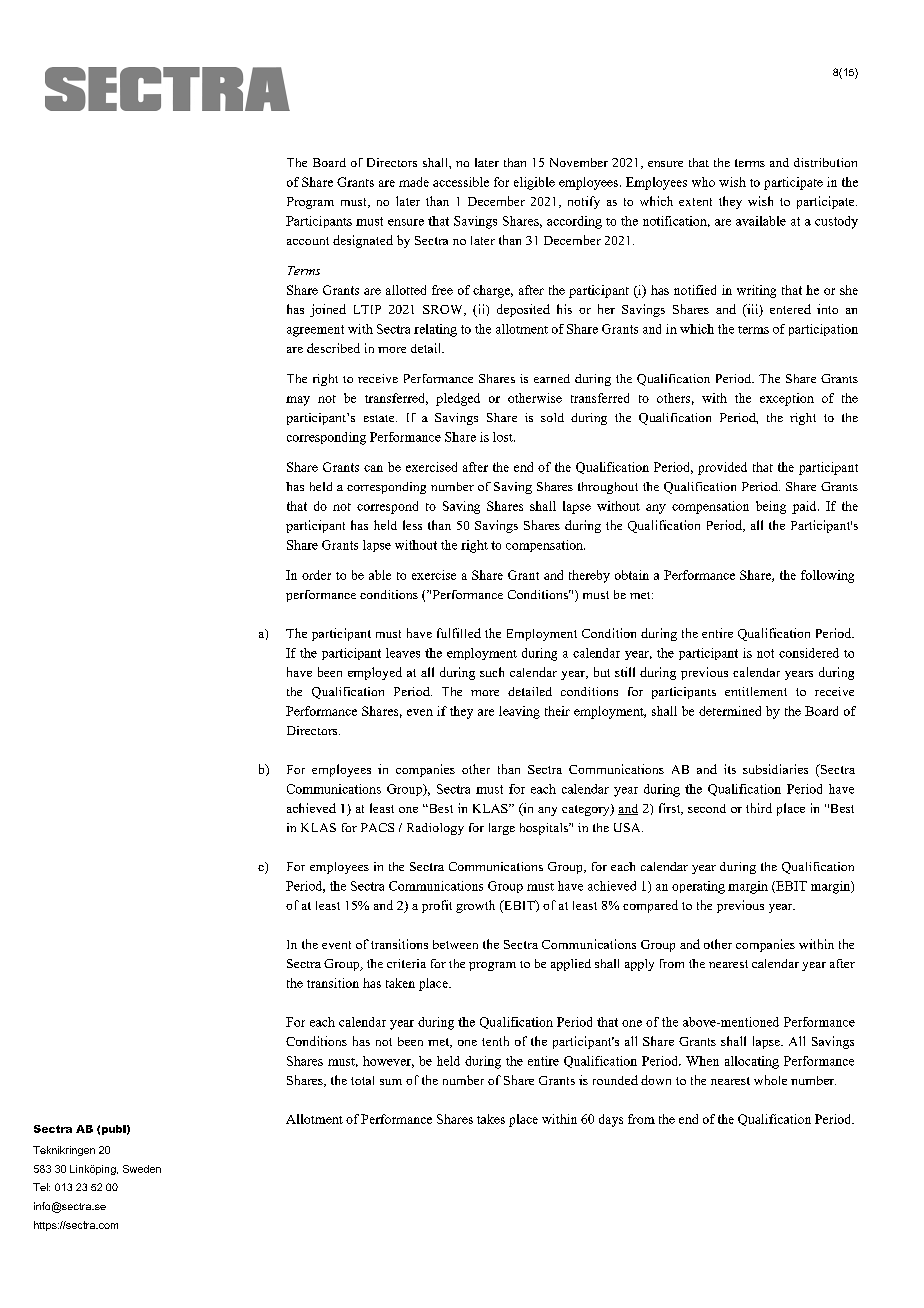 Image resolution: width=924 pixels, height=1308 pixels. Describe the element at coordinates (756, 691) in the document. I see `entitlement` at that location.
